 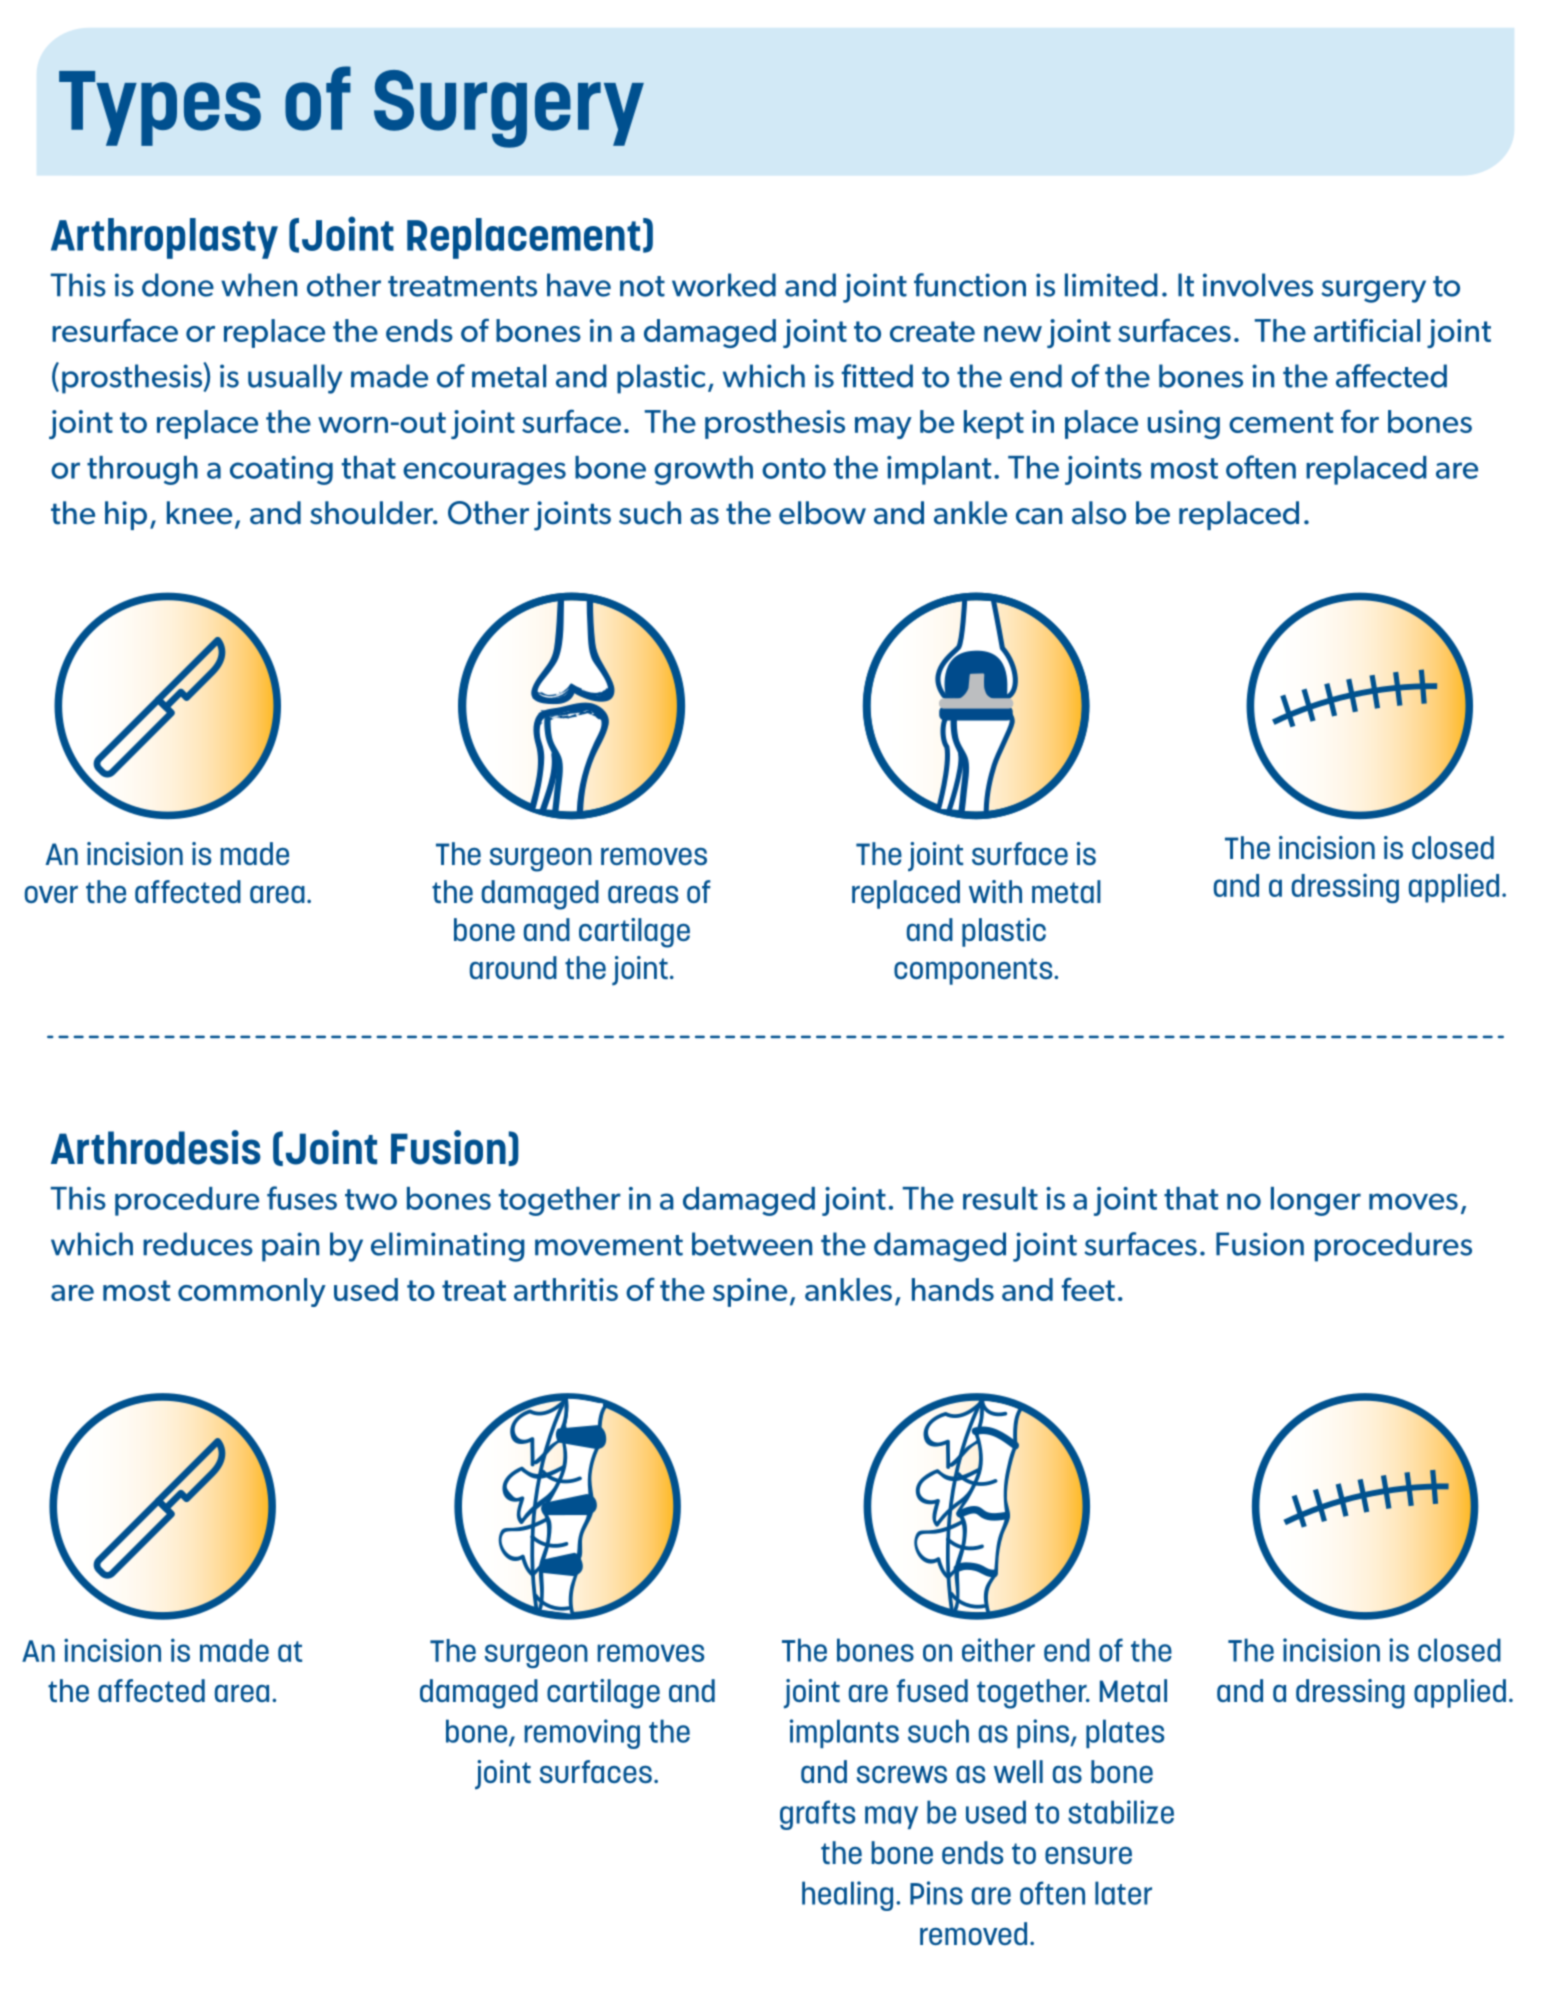 What do you see at coordinates (582, 1734) in the screenshot?
I see `removing` at bounding box center [582, 1734].
